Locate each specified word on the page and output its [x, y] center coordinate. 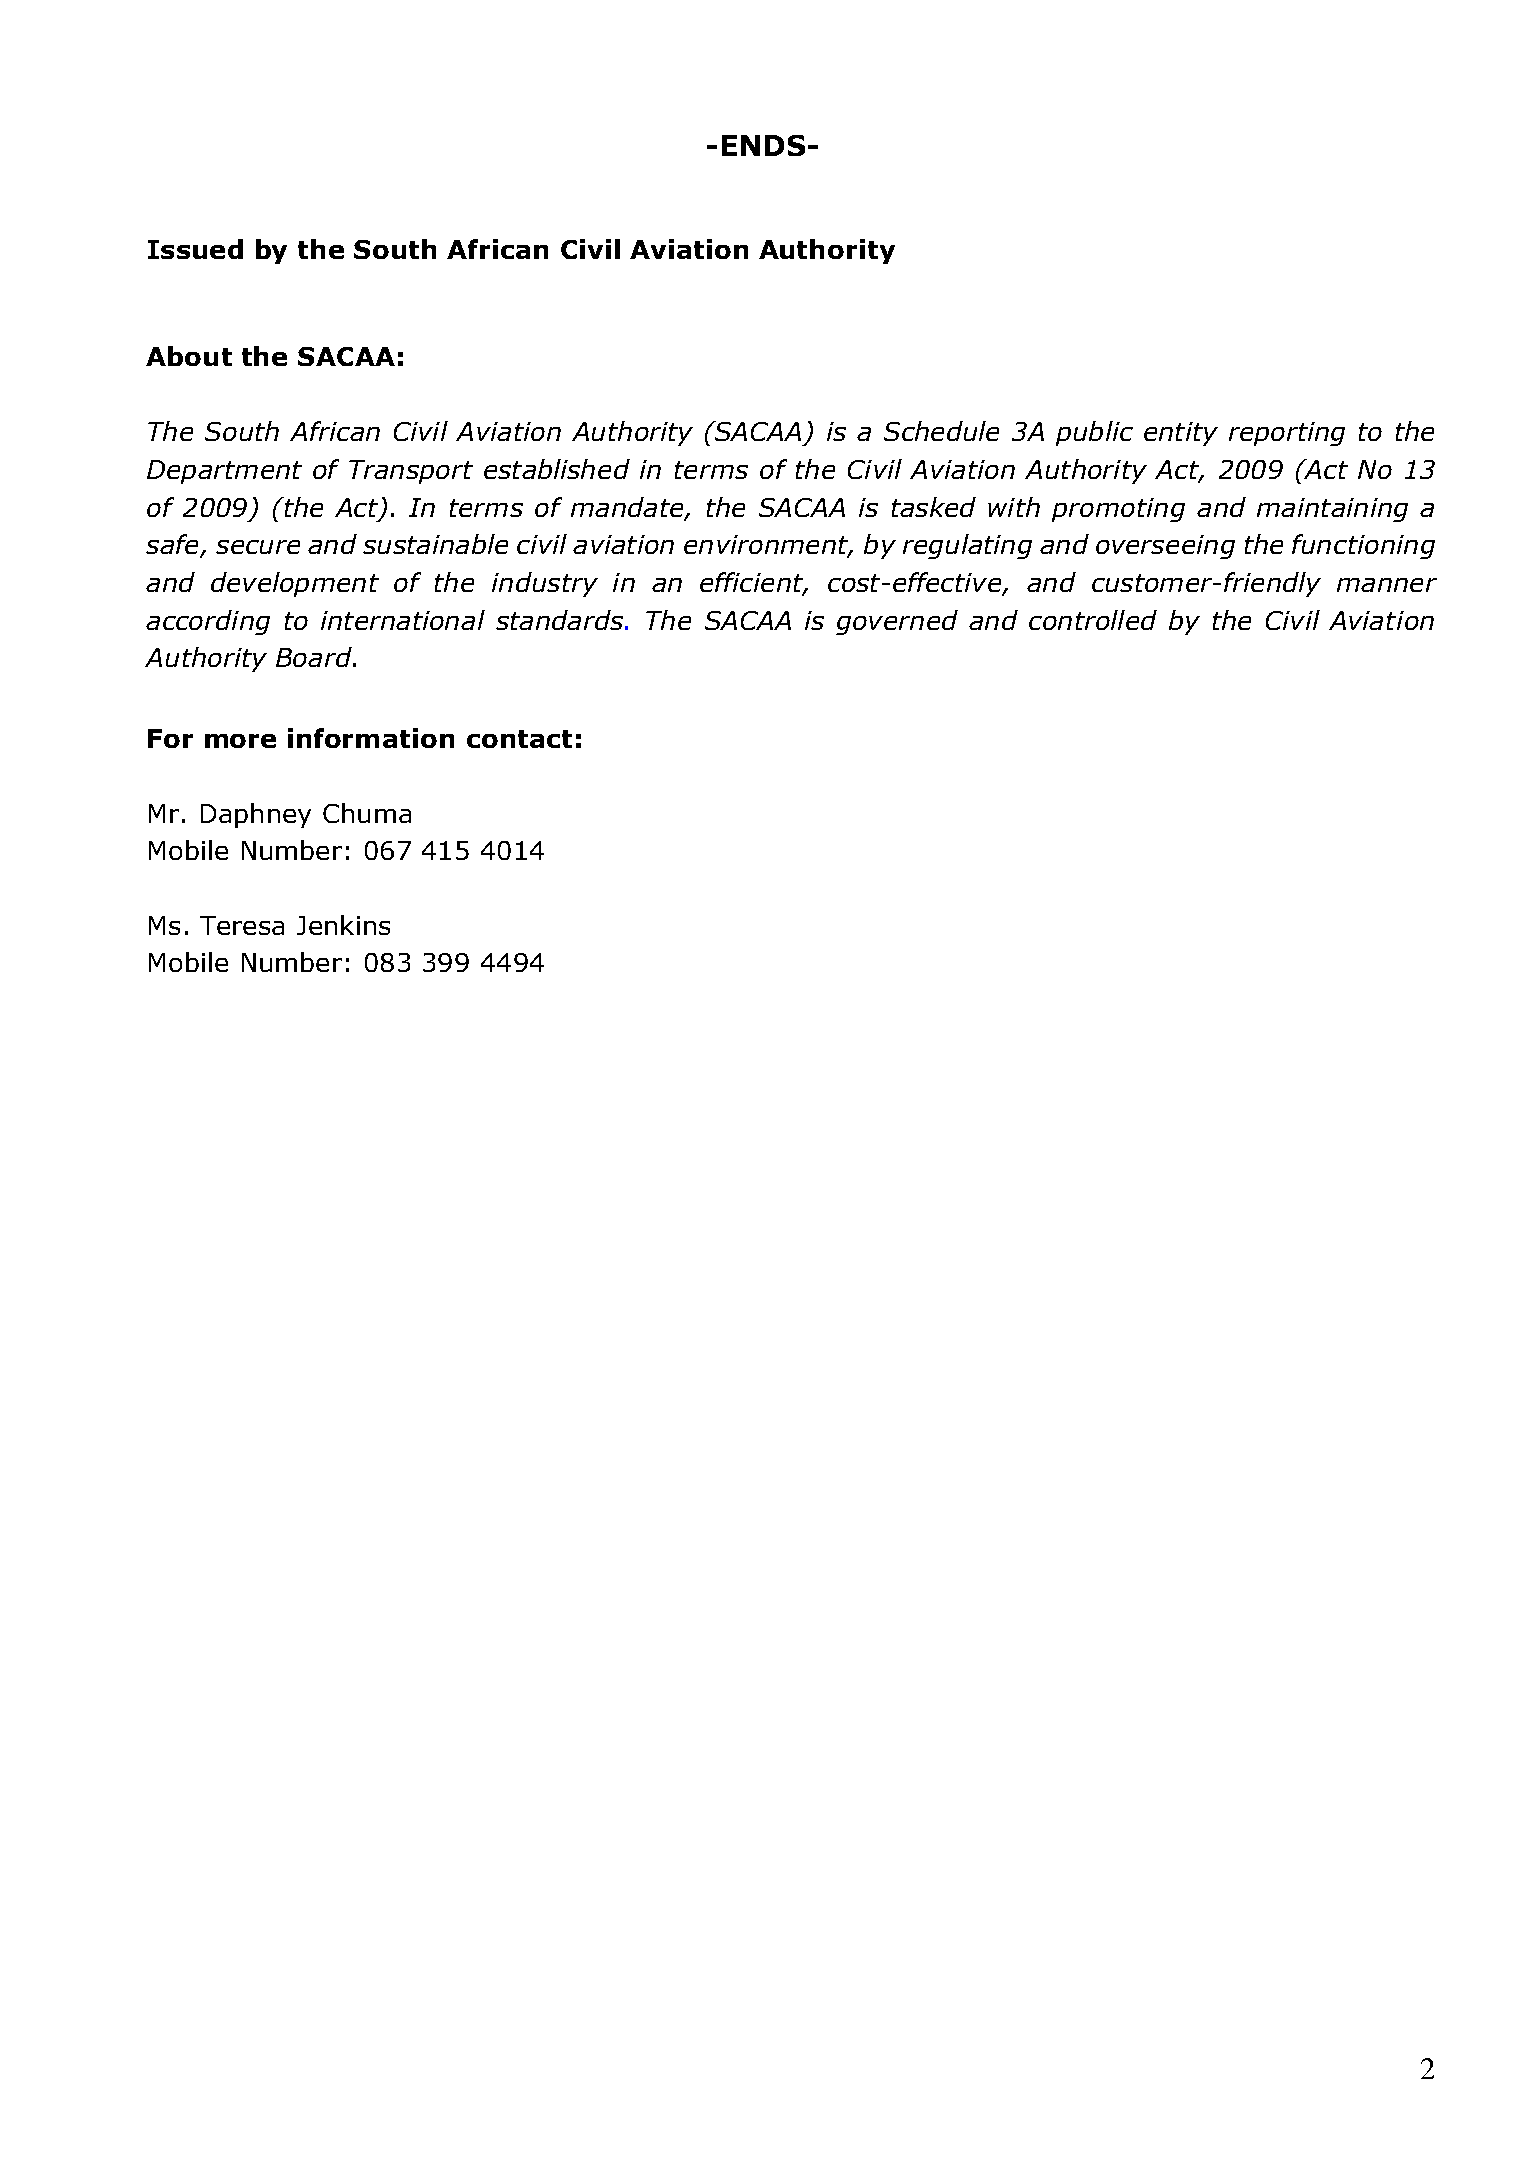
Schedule [941, 431]
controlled [1093, 620]
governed [897, 622]
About [189, 356]
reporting [1287, 434]
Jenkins [343, 925]
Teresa [242, 925]
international [403, 620]
